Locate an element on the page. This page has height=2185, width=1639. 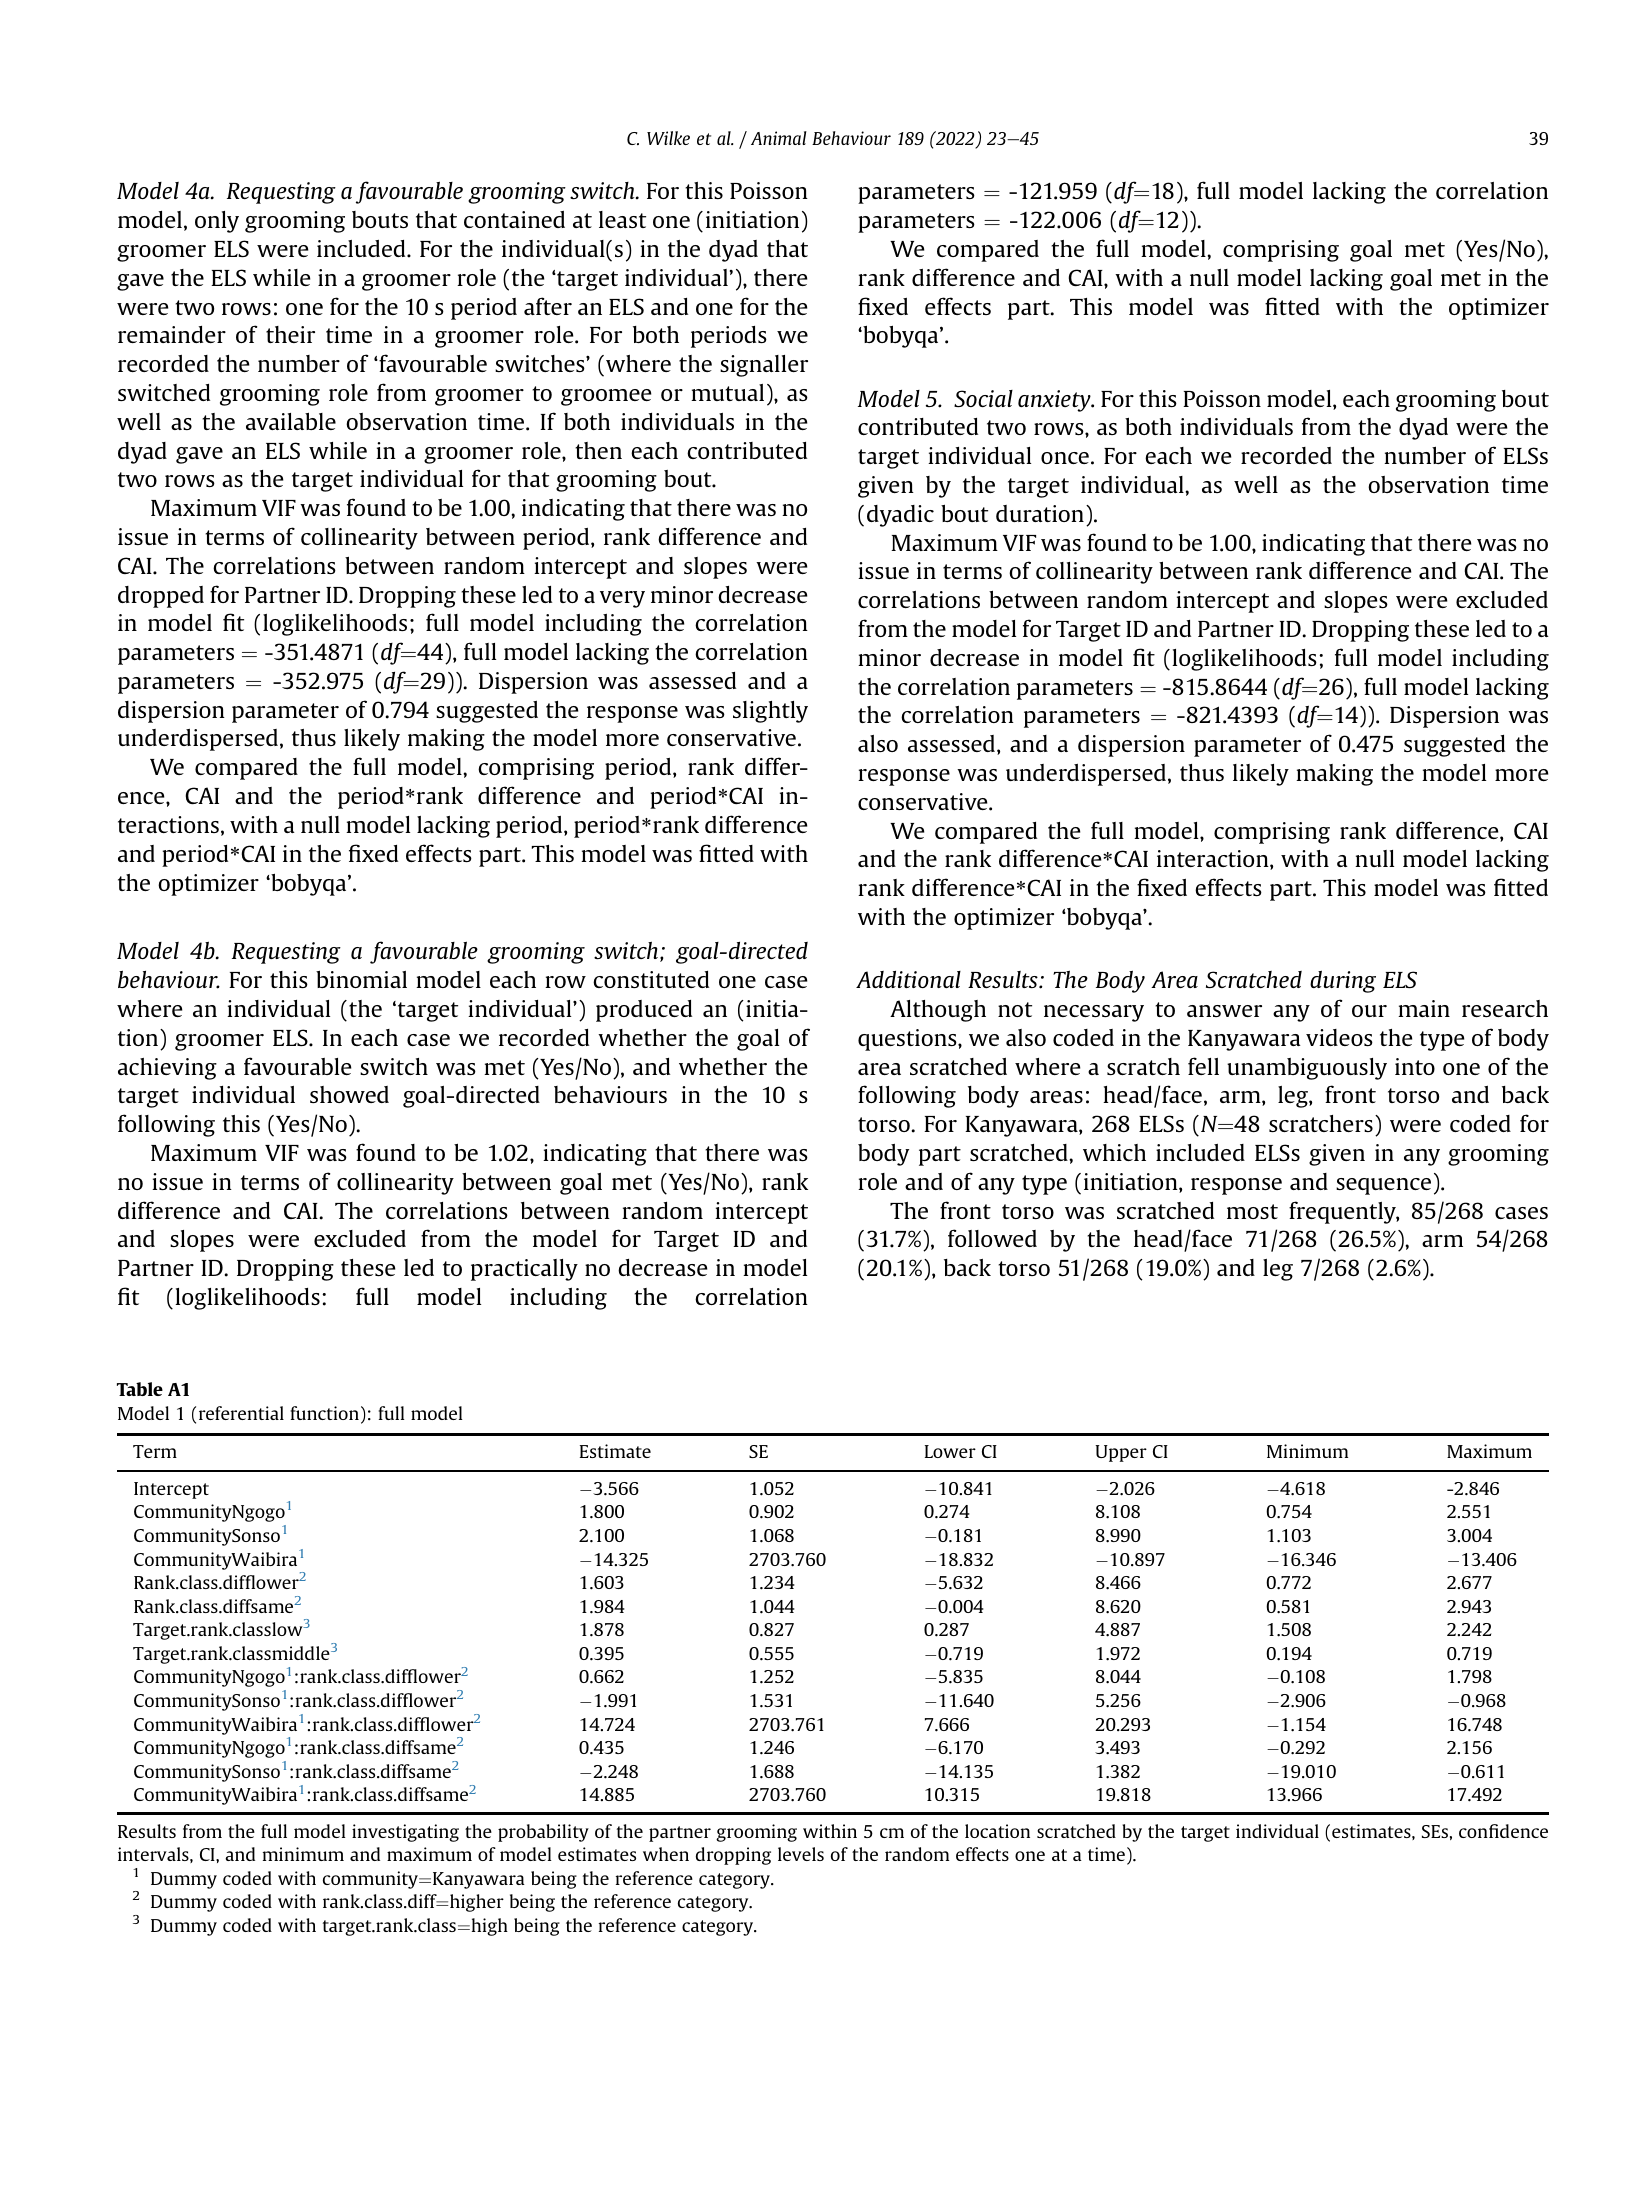
investigating is located at coordinates (405, 1833).
